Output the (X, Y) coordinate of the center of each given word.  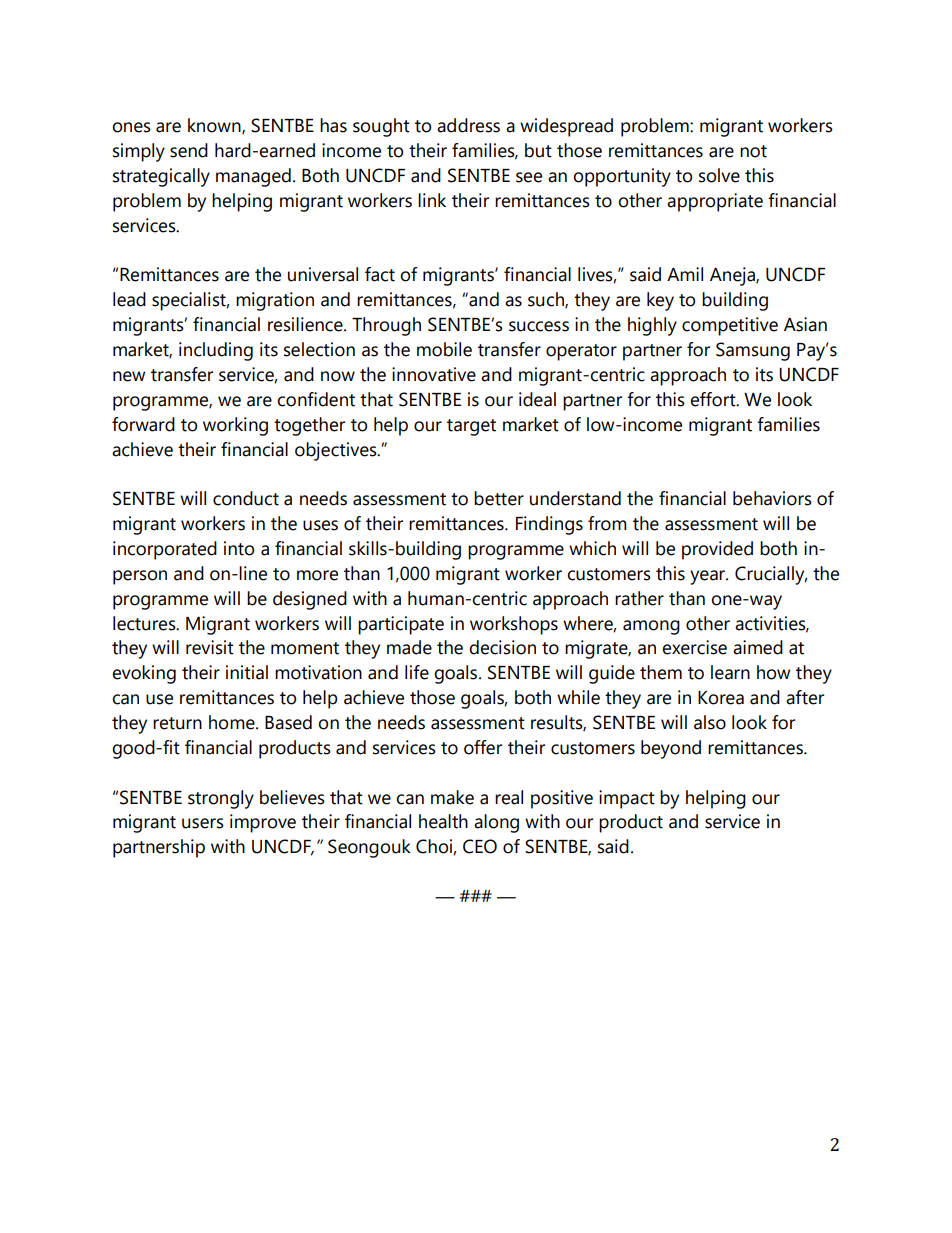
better (499, 498)
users (203, 823)
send (189, 150)
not (753, 151)
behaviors (772, 498)
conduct (246, 498)
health (443, 821)
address (468, 125)
